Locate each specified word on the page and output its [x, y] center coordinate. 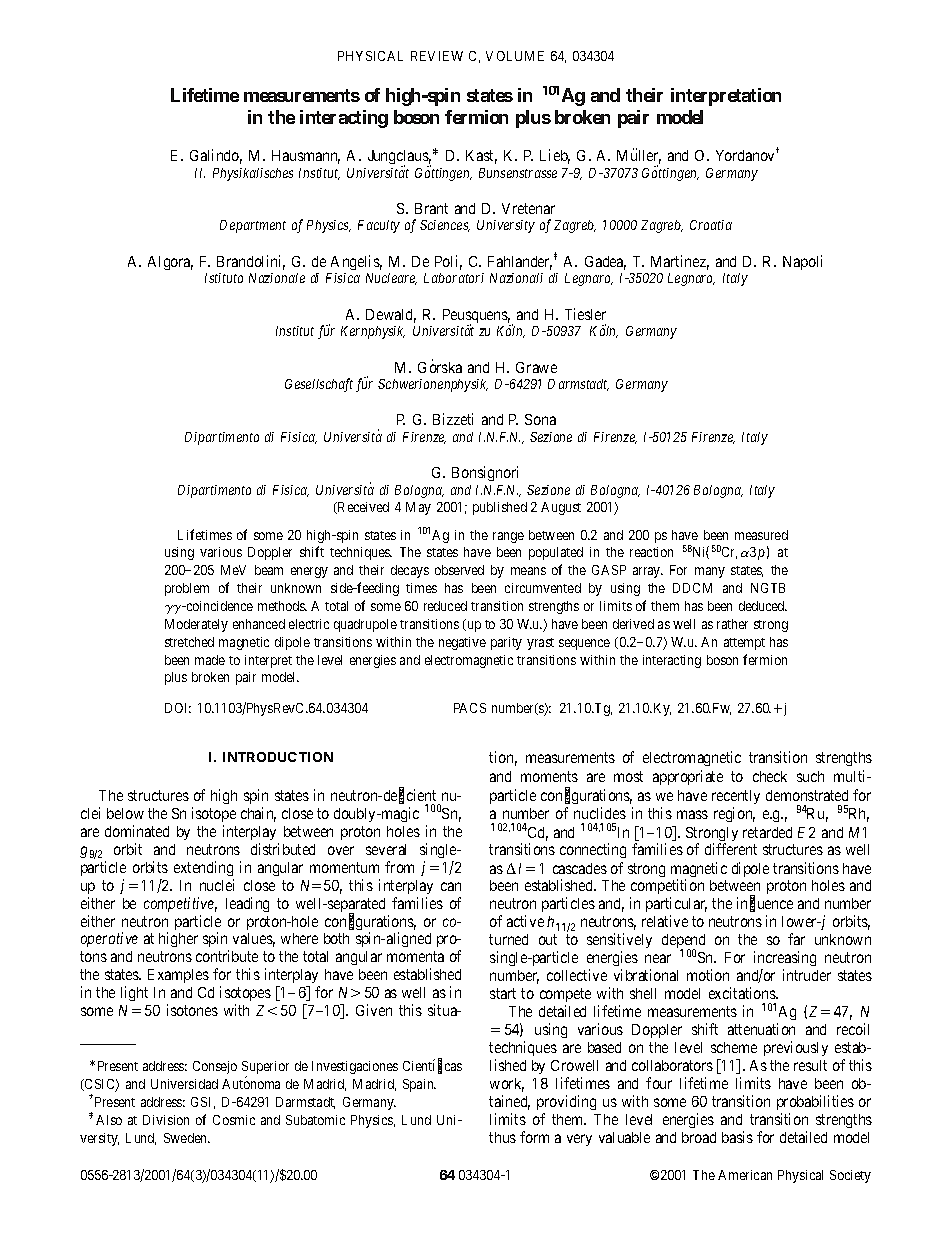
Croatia [711, 225]
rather [732, 624]
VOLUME [515, 56]
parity [506, 643]
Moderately [196, 625]
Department [253, 226]
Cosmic [234, 1120]
